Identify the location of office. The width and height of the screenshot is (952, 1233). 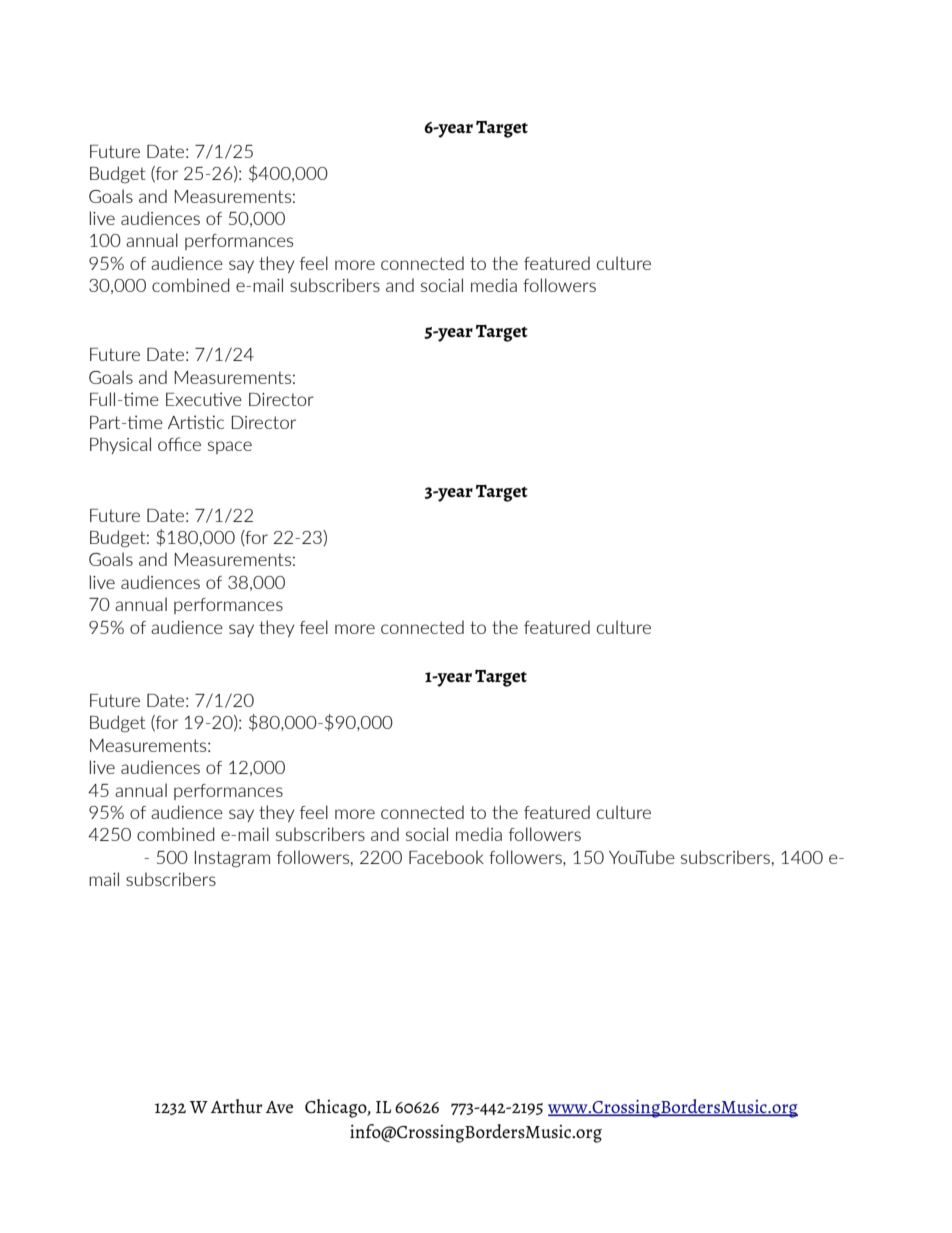
(179, 444).
